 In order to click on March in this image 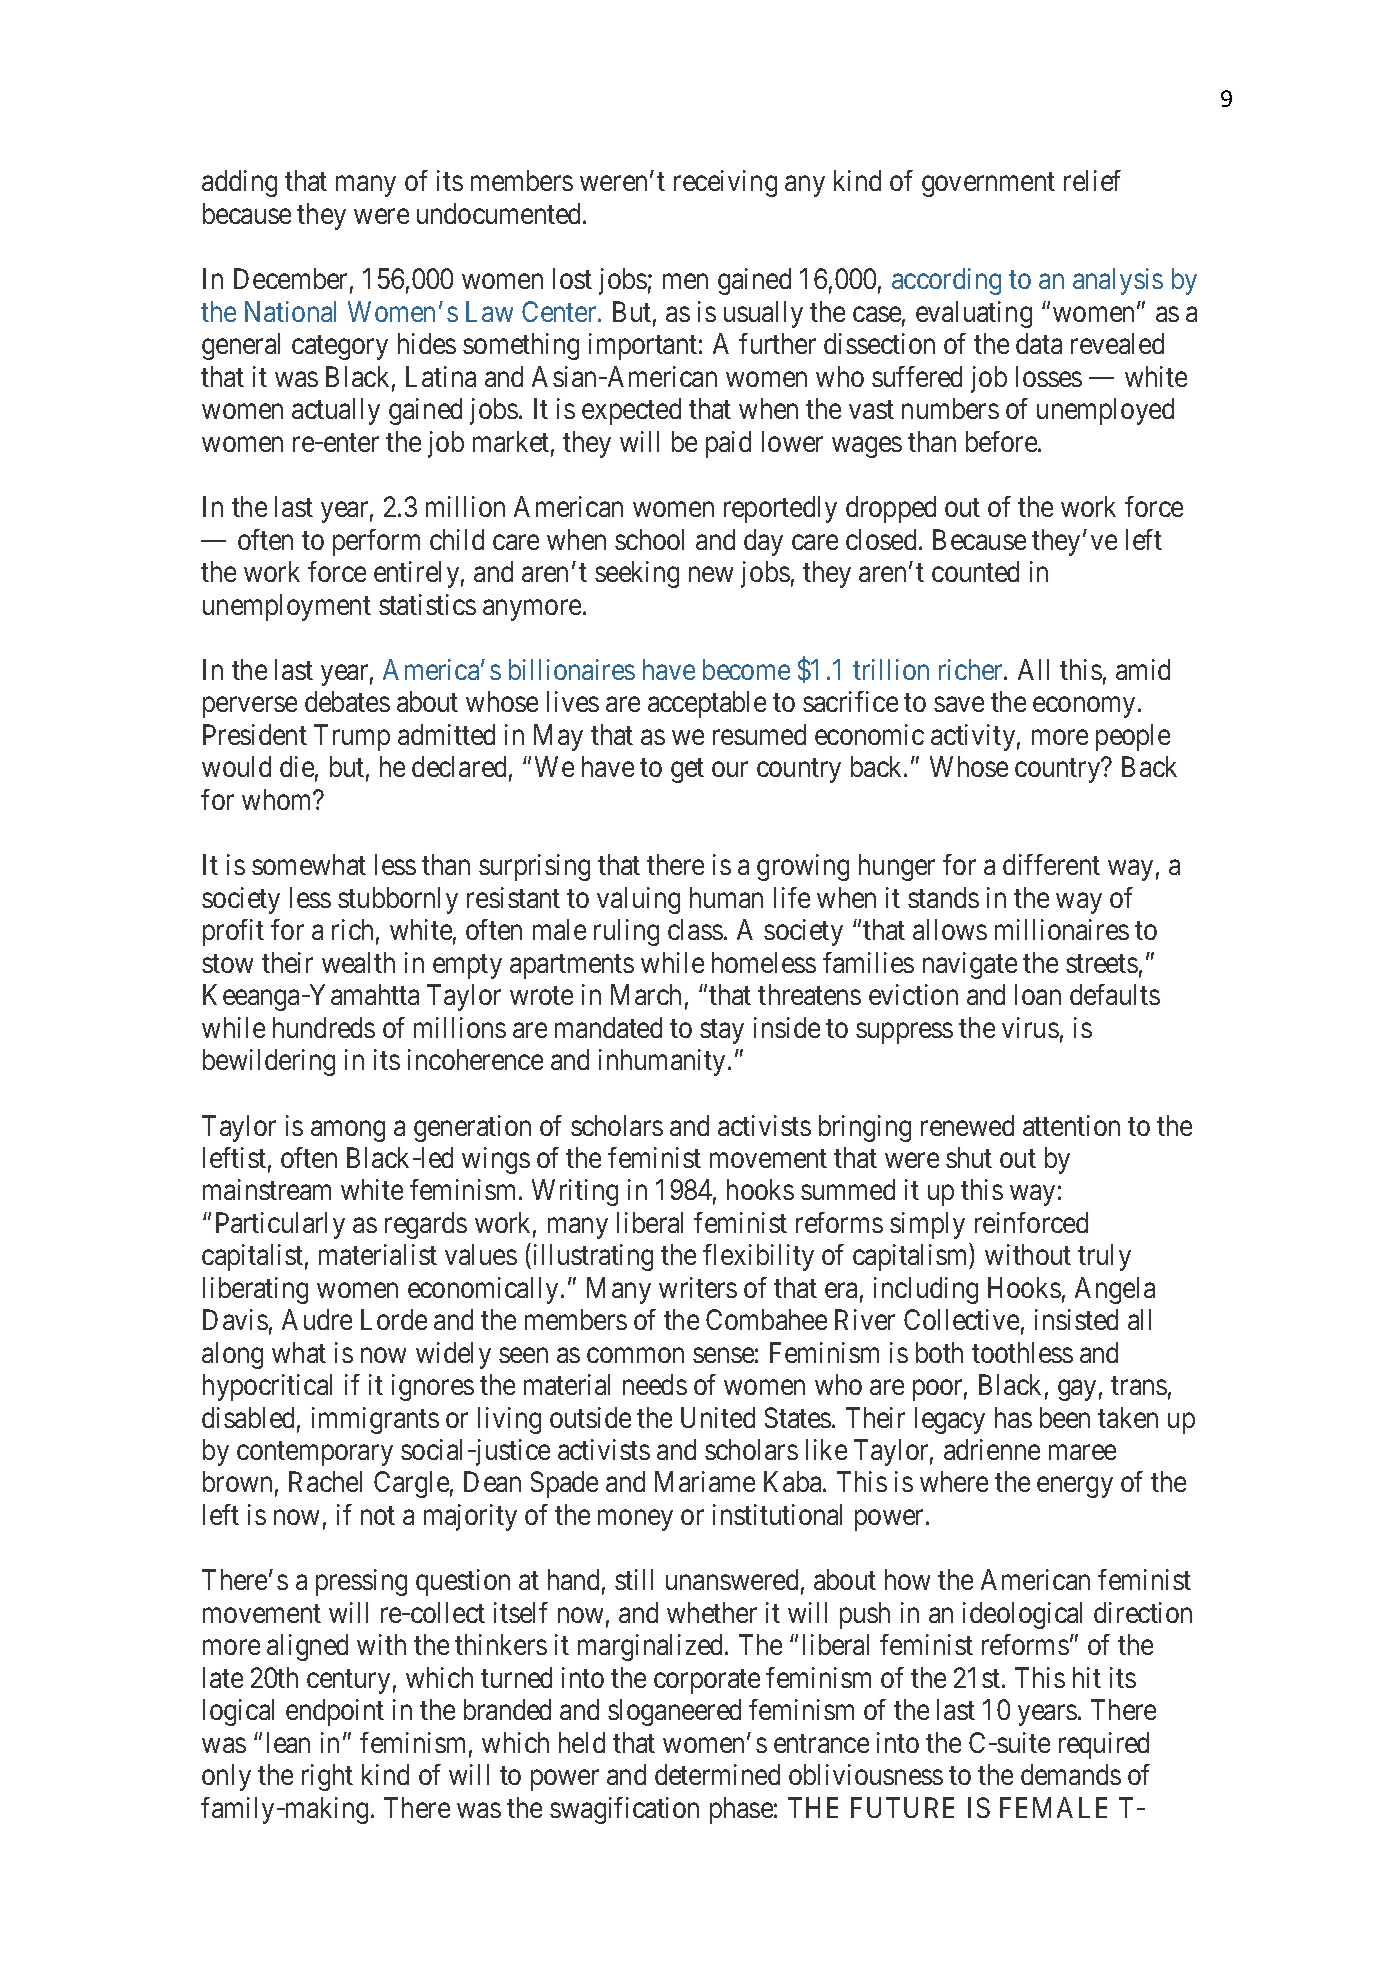, I will do `click(646, 994)`.
